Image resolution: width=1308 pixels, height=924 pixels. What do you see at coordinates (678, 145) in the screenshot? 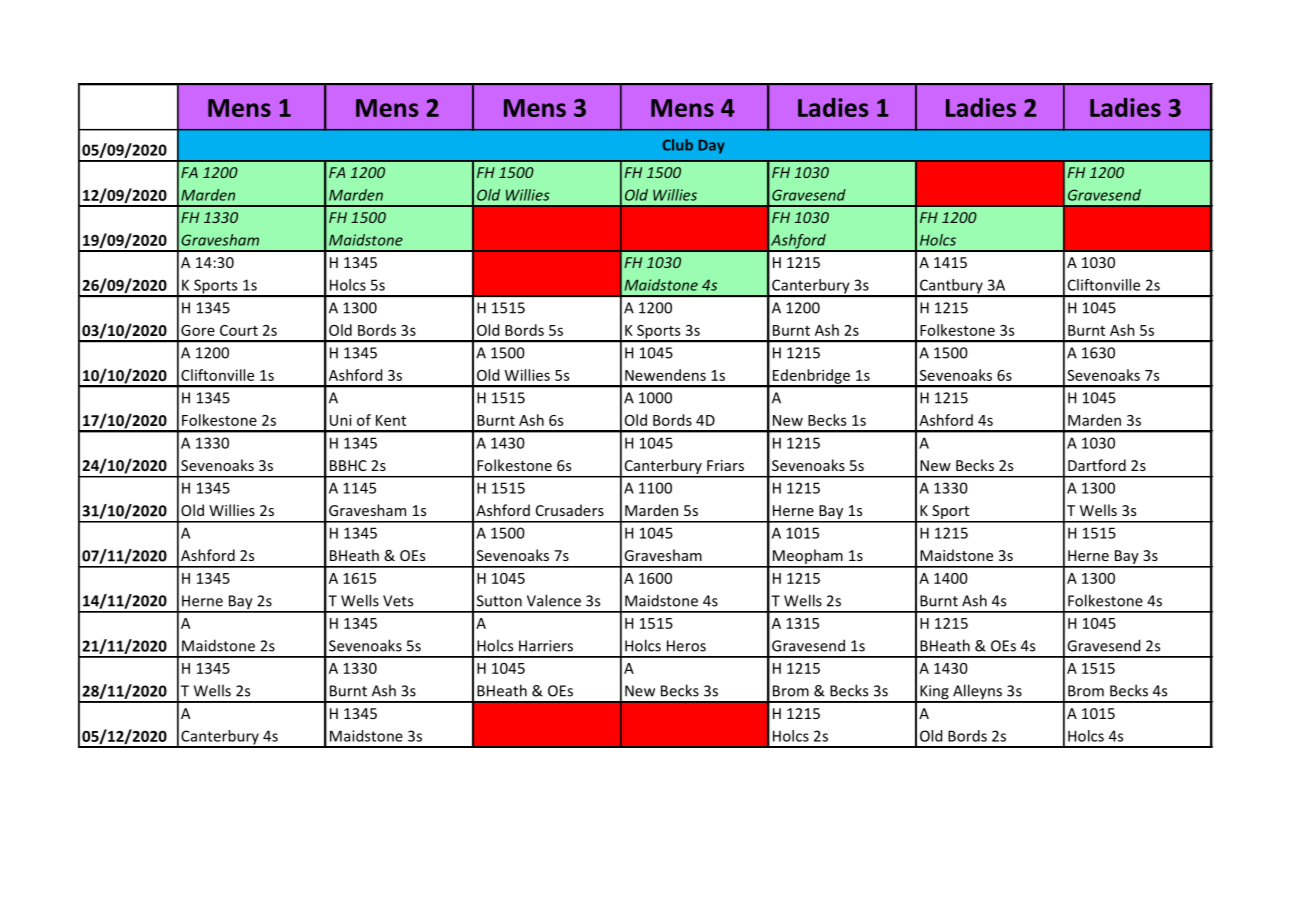
I see `Club` at bounding box center [678, 145].
